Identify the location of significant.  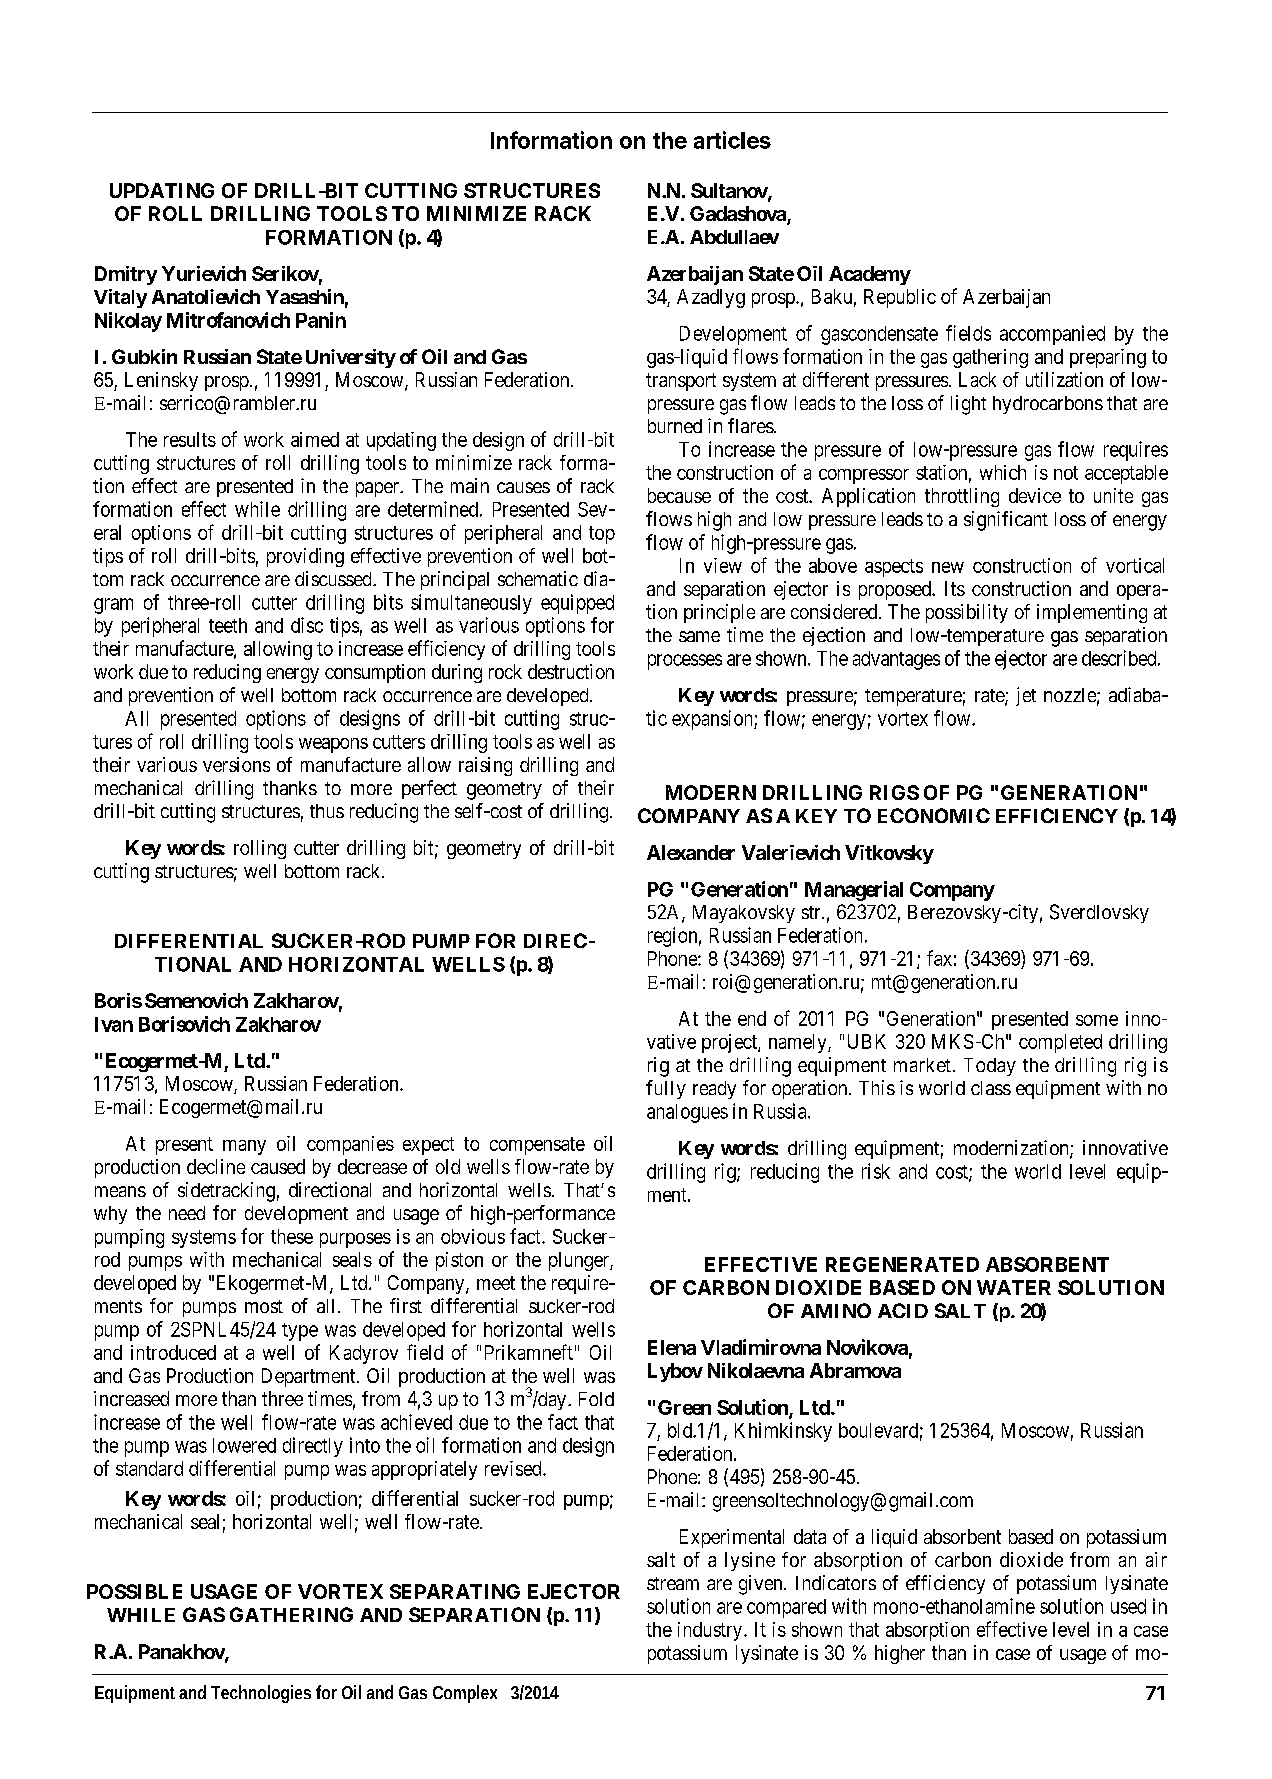
(1006, 521).
